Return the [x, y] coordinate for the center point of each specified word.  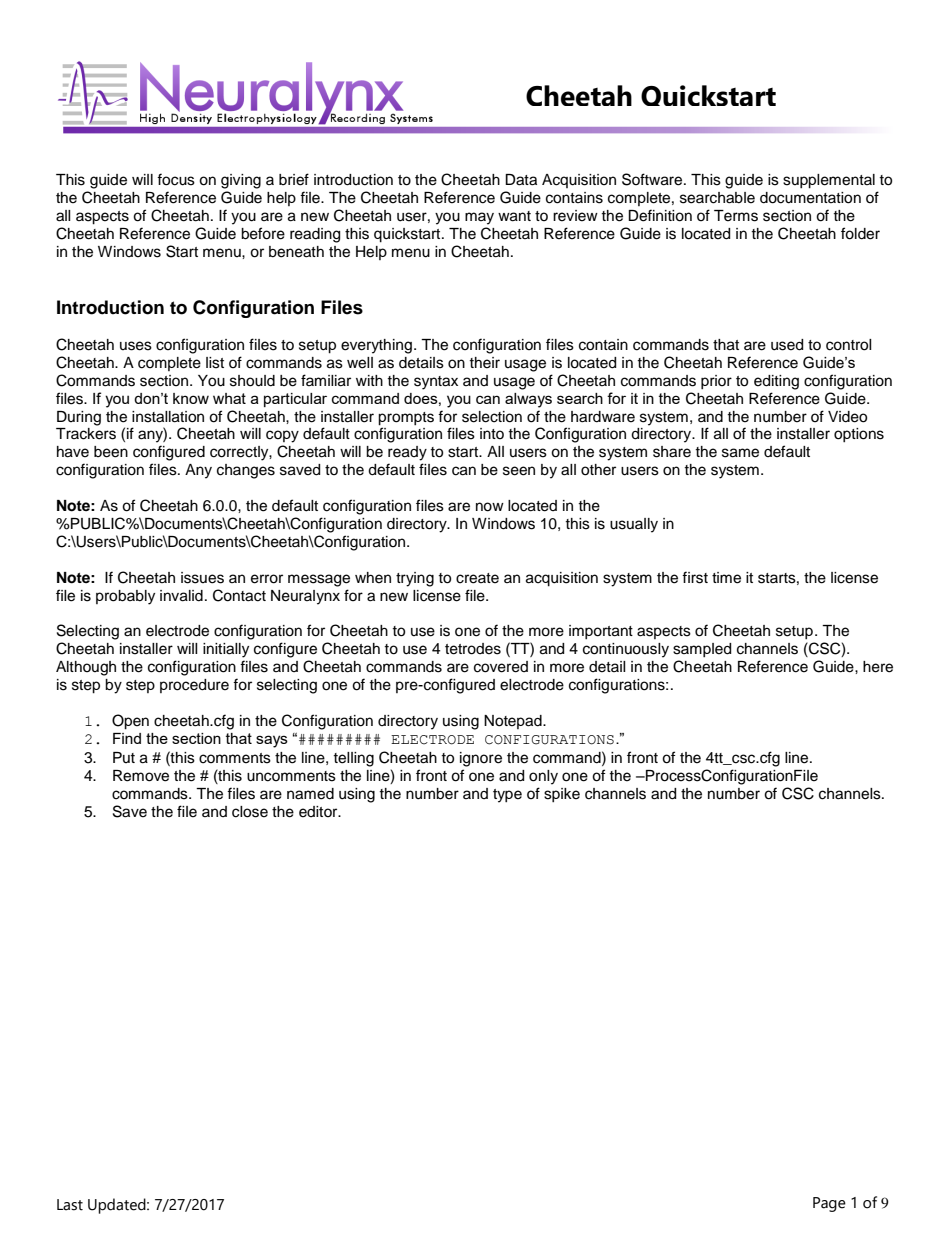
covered [501, 667]
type [507, 796]
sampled [702, 650]
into [492, 433]
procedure [194, 686]
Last [70, 1205]
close [250, 812]
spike [562, 795]
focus [176, 179]
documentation [810, 198]
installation [168, 417]
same [740, 453]
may [479, 218]
